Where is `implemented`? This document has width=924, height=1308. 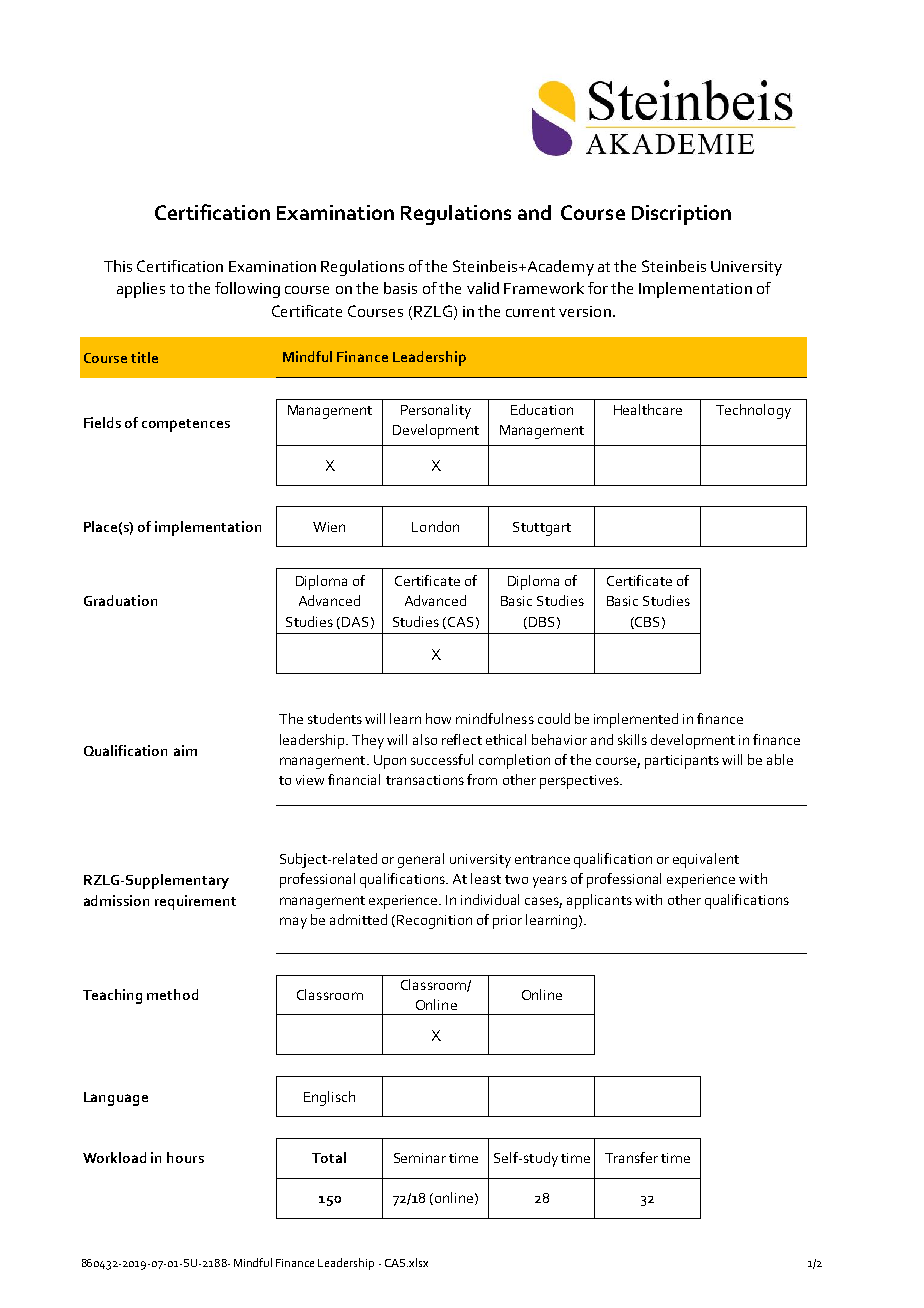 implemented is located at coordinates (636, 720).
